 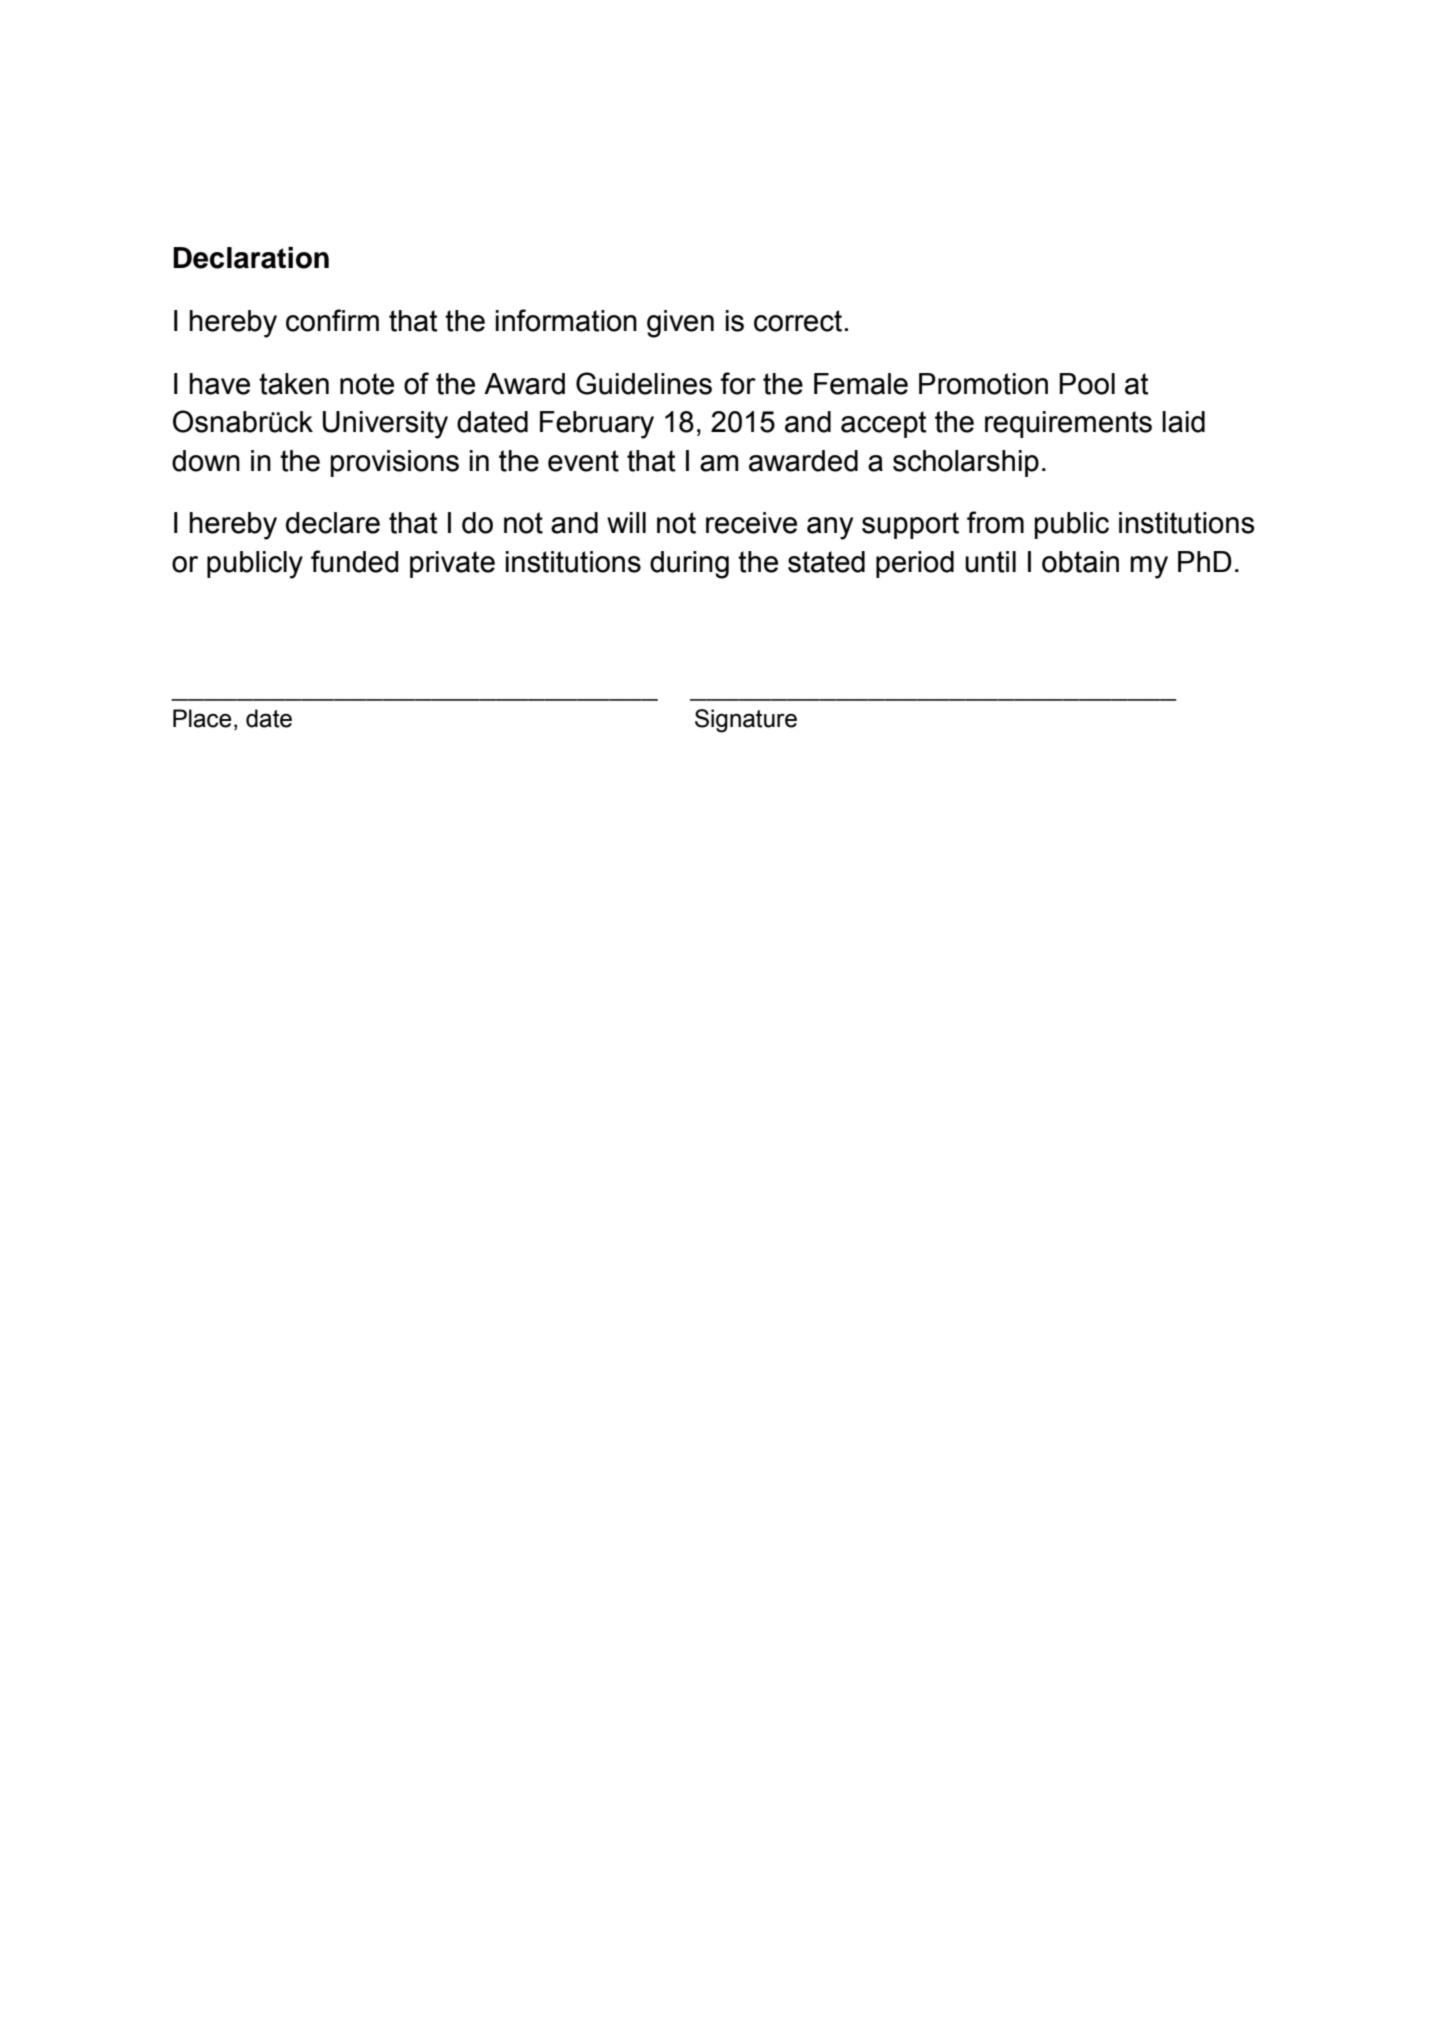 I want to click on Signature, so click(x=746, y=721).
